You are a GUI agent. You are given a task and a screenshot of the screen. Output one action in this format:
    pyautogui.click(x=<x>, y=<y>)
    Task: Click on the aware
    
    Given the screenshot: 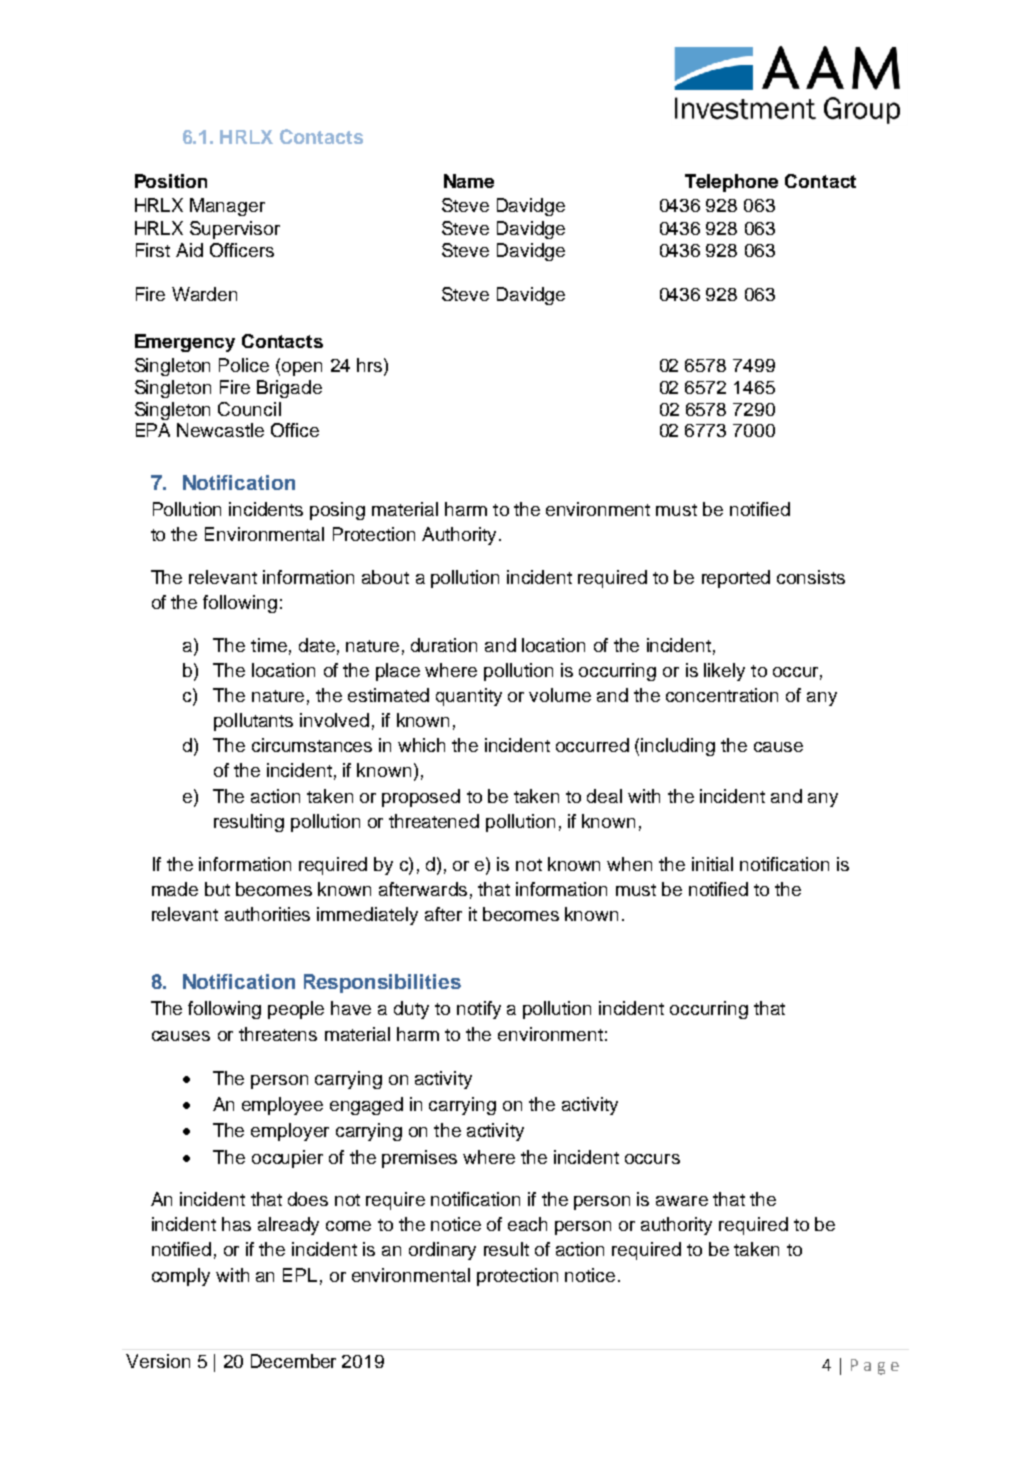 What is the action you would take?
    pyautogui.click(x=682, y=1201)
